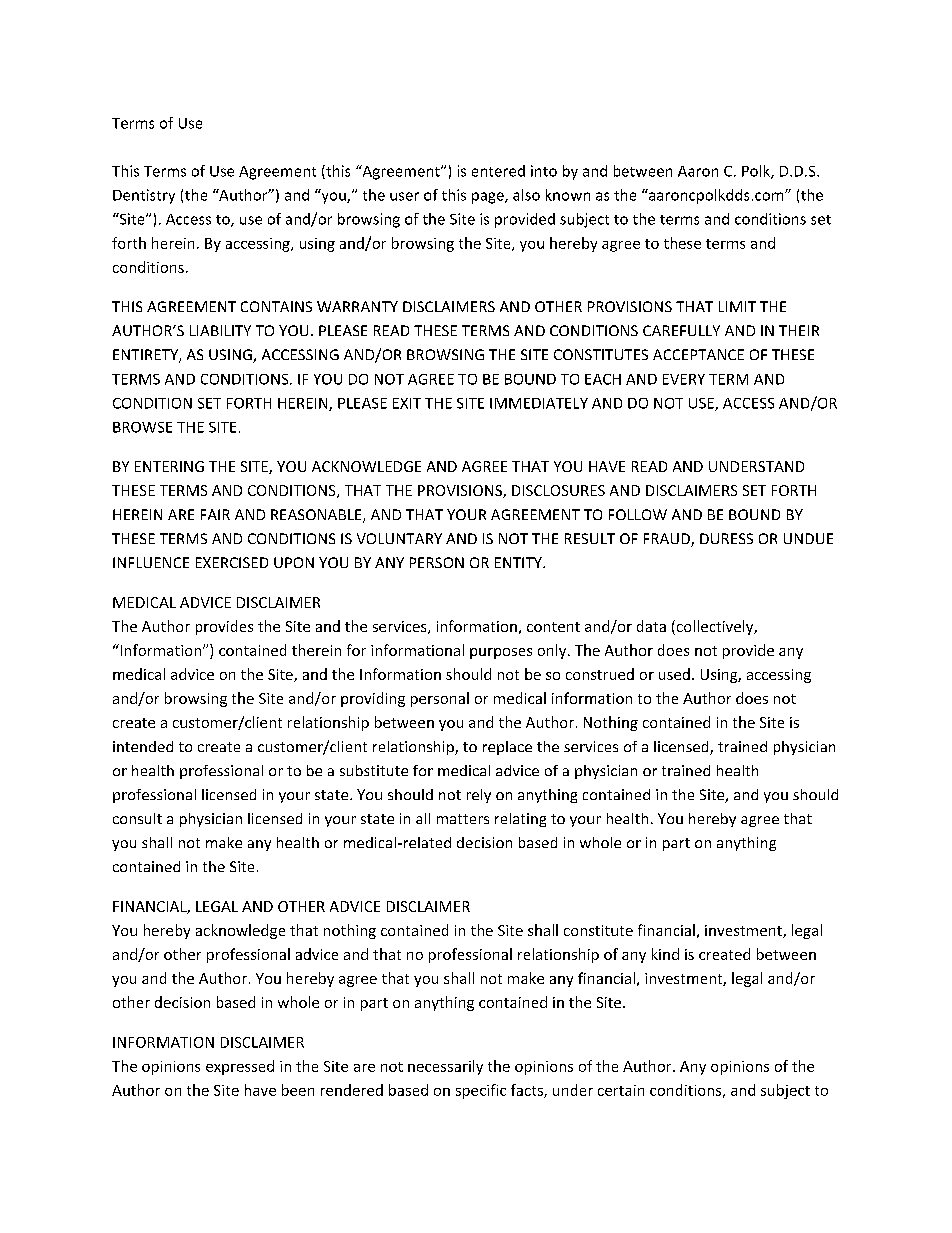 The height and width of the image is (1233, 952). What do you see at coordinates (240, 1067) in the image?
I see `expressed` at bounding box center [240, 1067].
